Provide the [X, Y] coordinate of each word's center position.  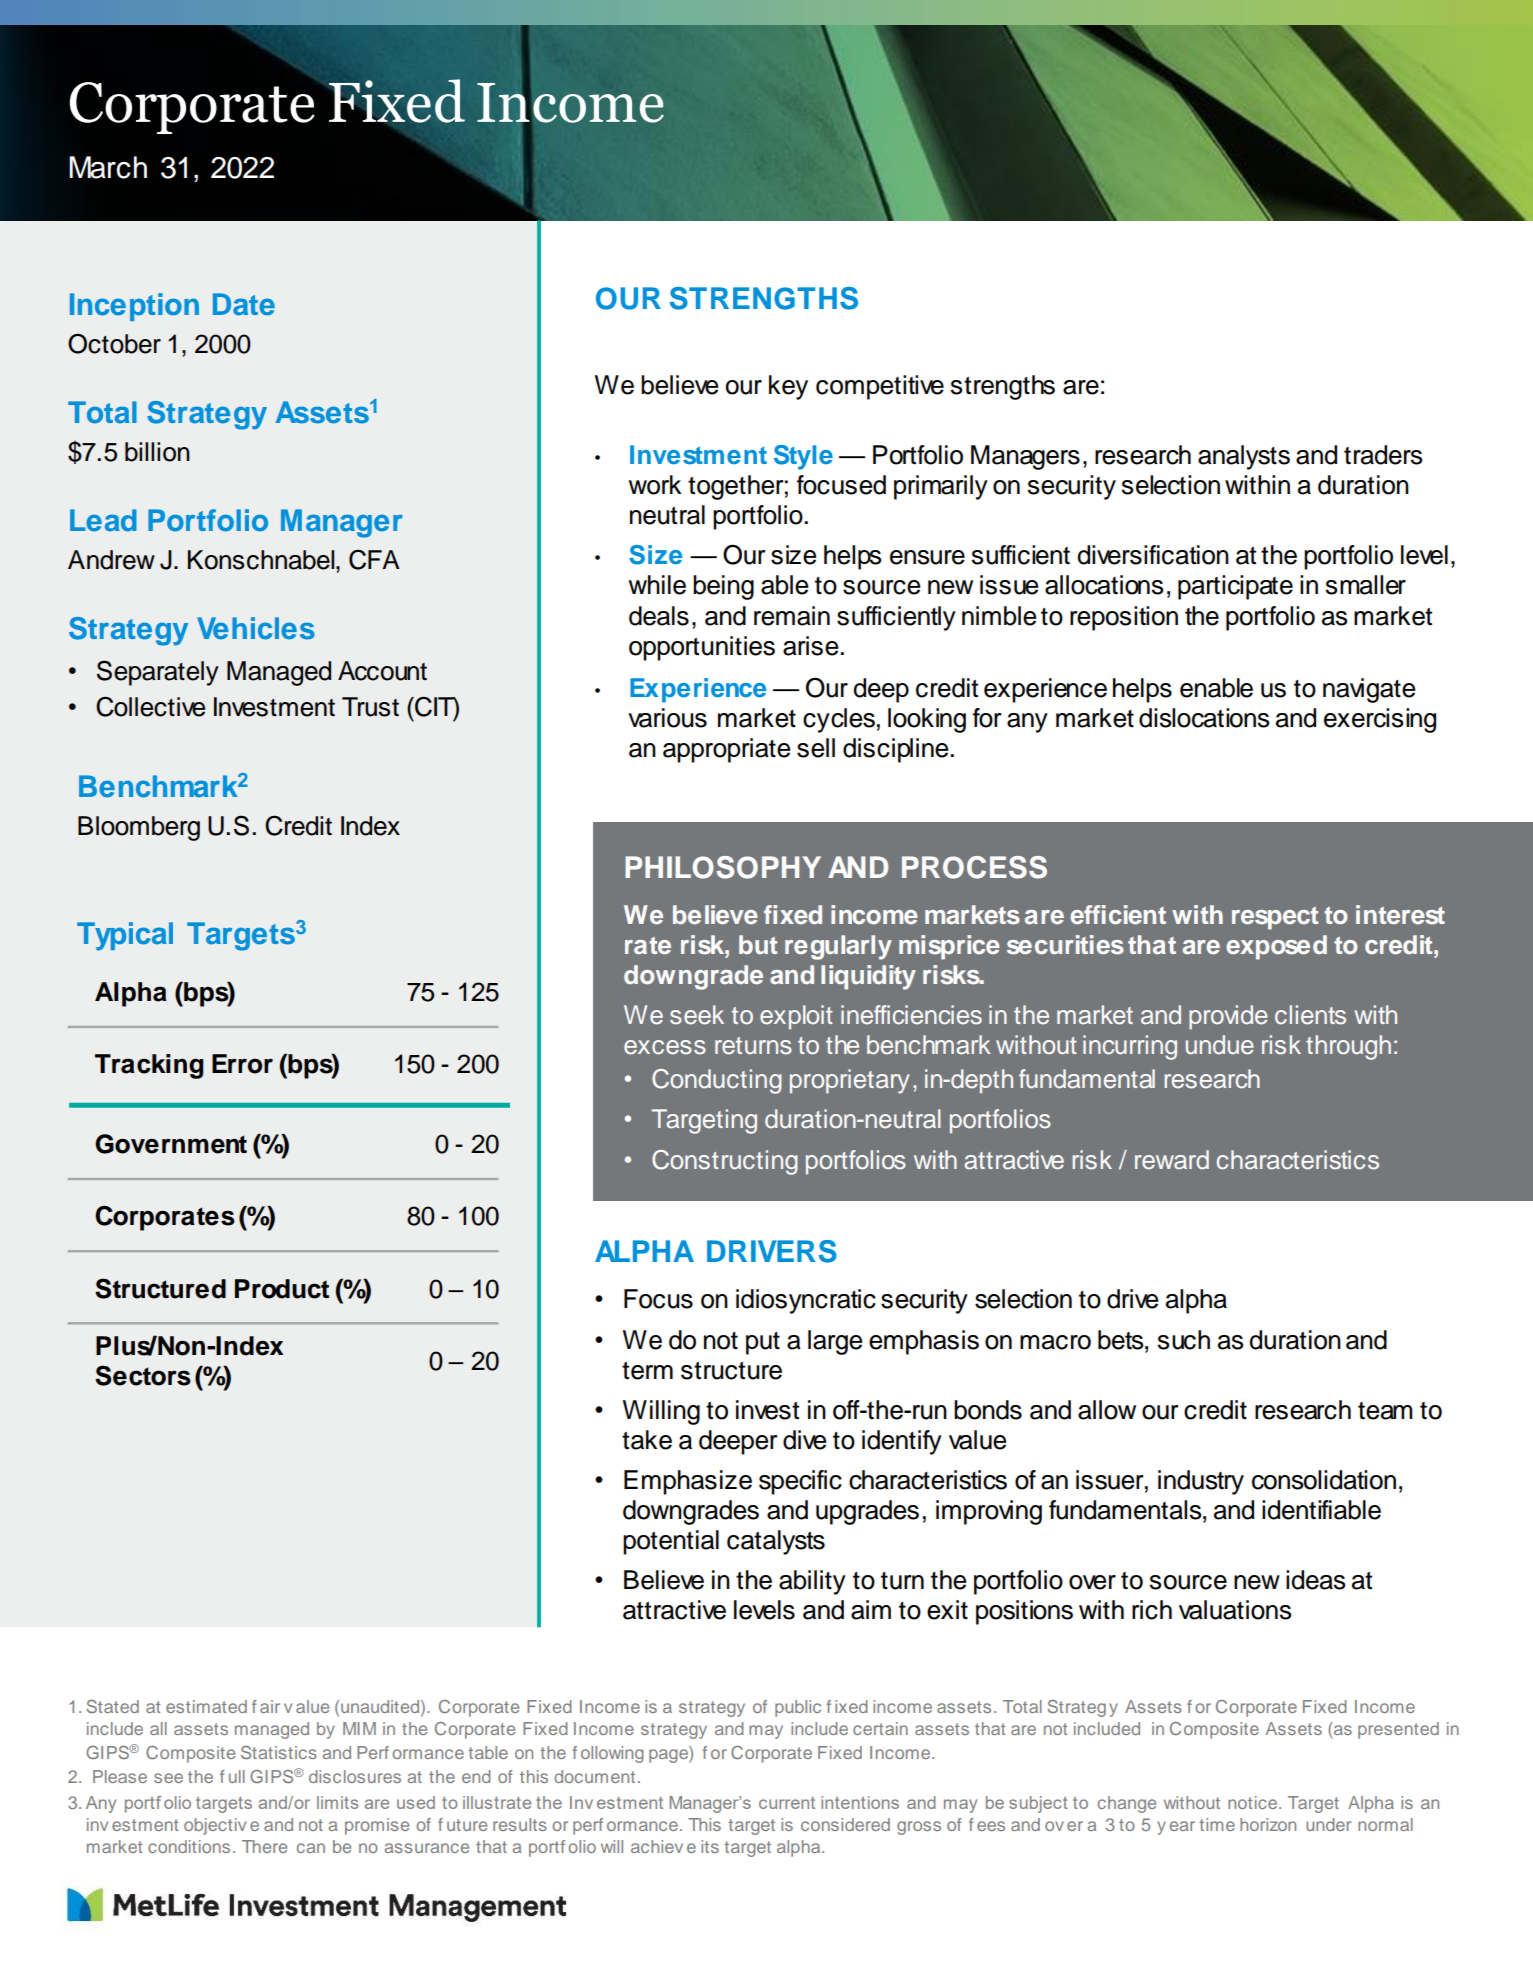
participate [1235, 587]
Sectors [143, 1375]
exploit [796, 1017]
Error [242, 1064]
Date [244, 304]
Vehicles [256, 628]
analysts [1244, 457]
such [1184, 1340]
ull [237, 1776]
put [763, 1343]
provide [1228, 1017]
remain [792, 616]
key [788, 387]
